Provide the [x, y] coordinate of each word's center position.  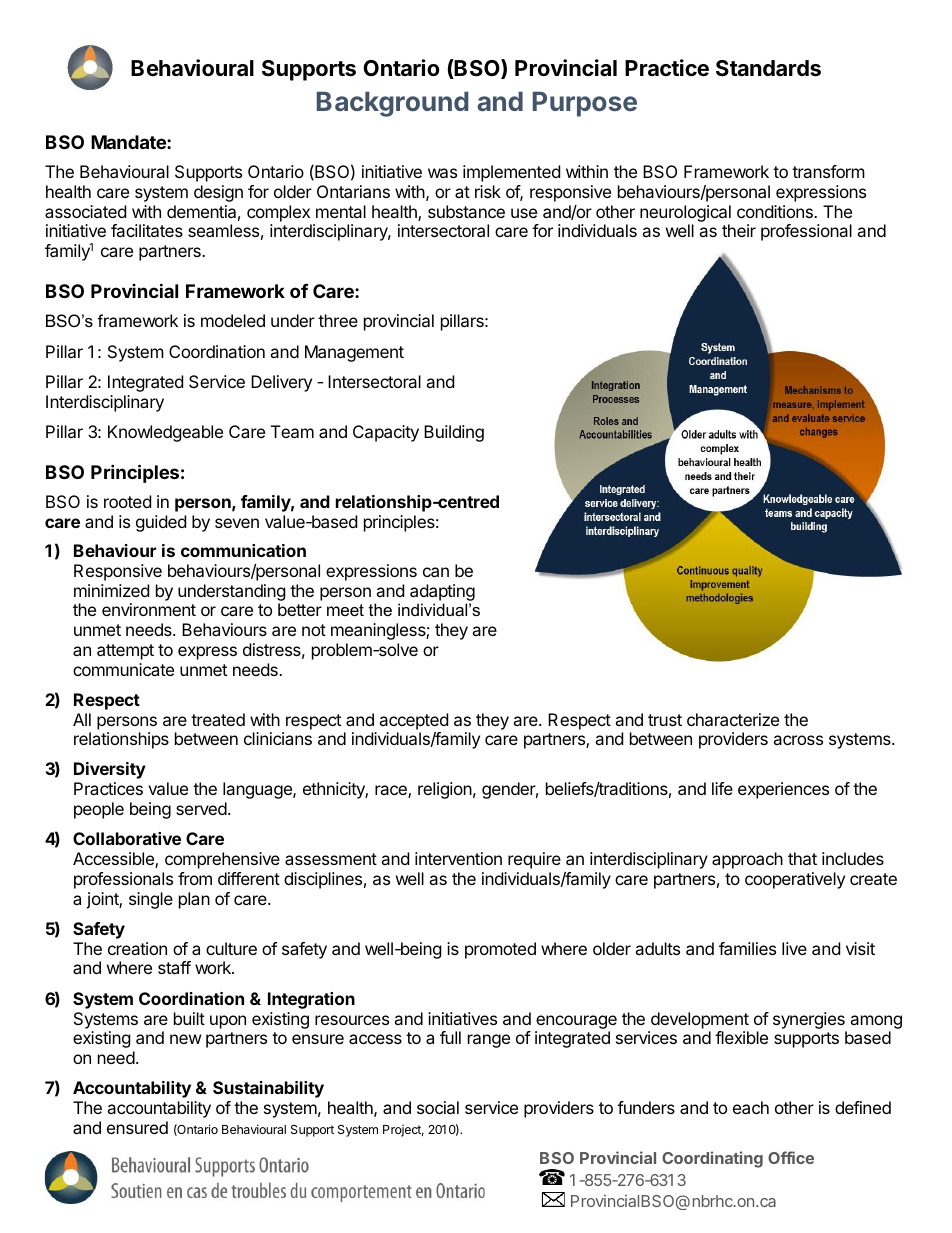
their [739, 230]
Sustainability [268, 1089]
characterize [733, 719]
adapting [442, 592]
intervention [458, 858]
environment [149, 609]
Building [454, 433]
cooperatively [795, 880]
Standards [768, 68]
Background [393, 104]
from [195, 878]
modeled [233, 320]
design [218, 193]
